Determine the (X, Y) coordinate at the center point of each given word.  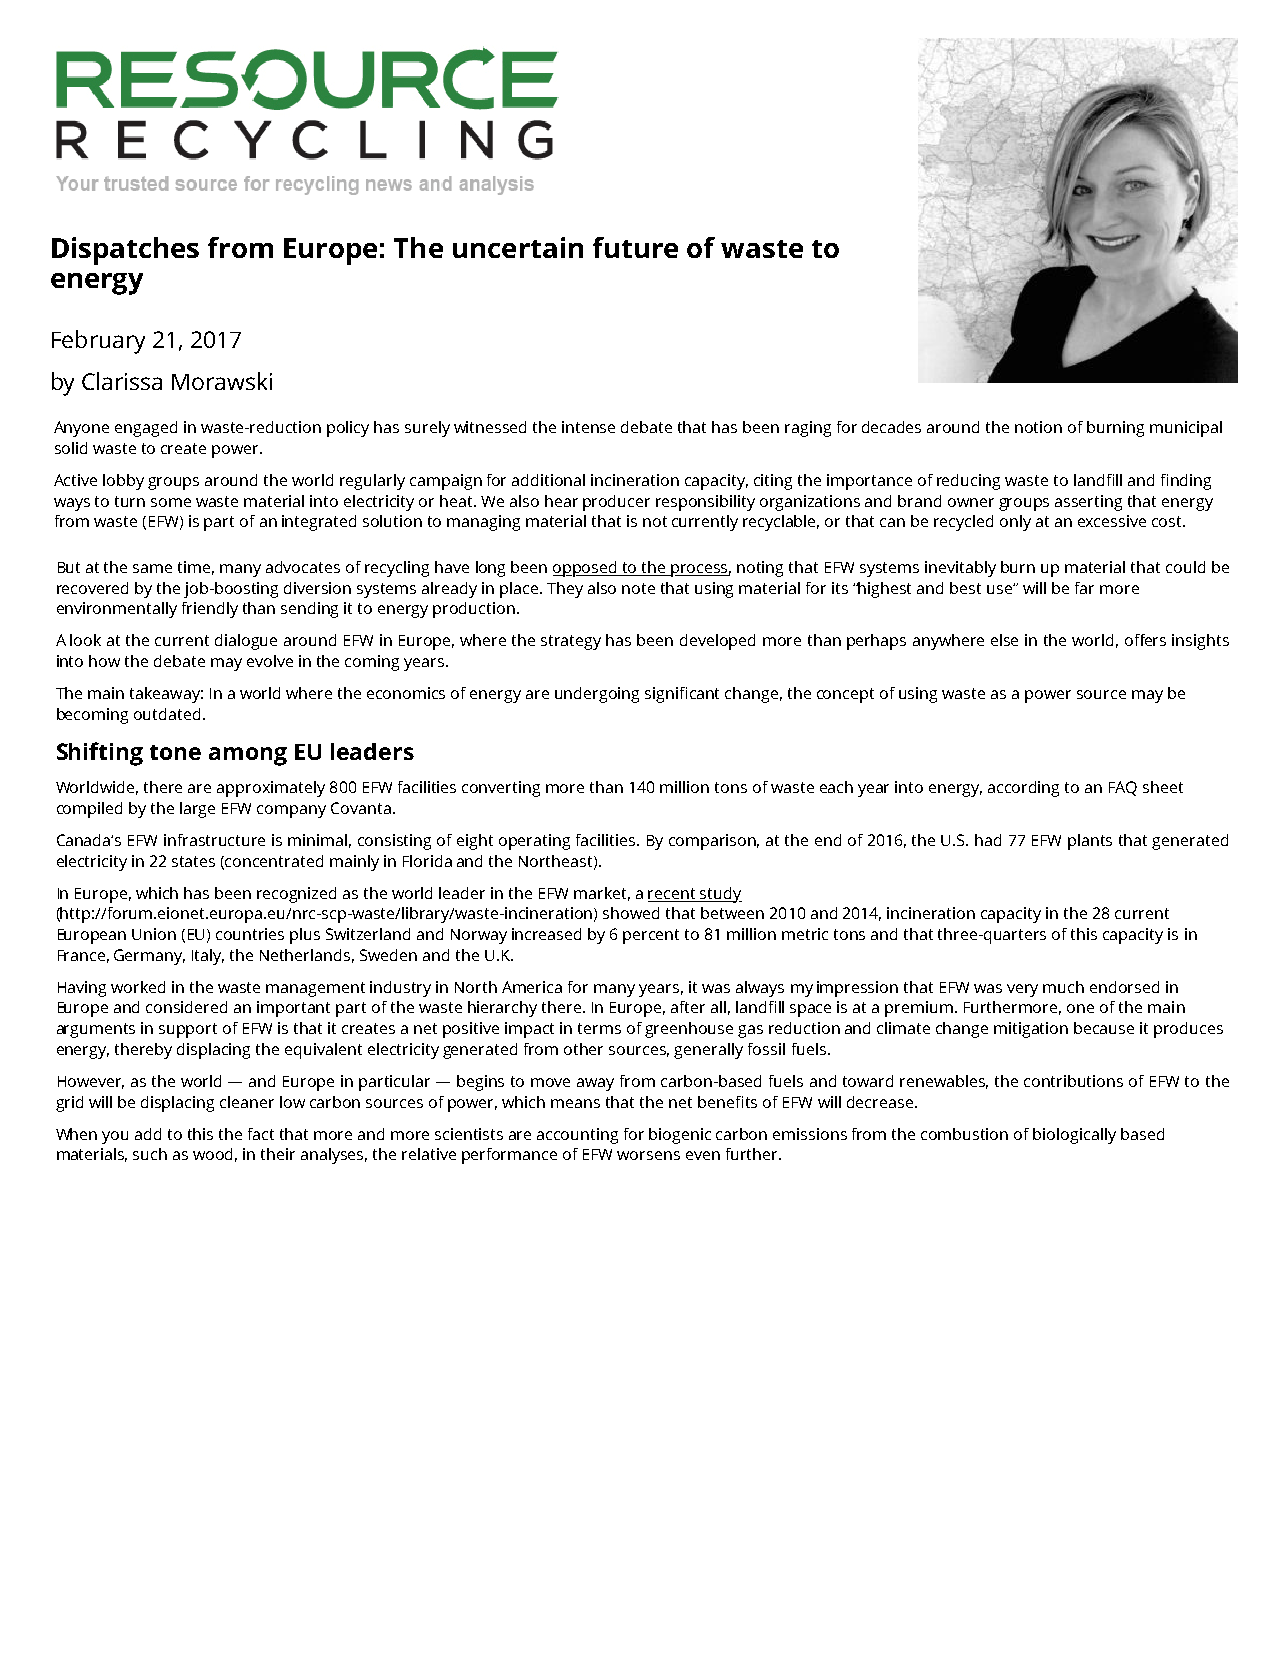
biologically (1074, 1136)
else (1004, 640)
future (635, 247)
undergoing (597, 695)
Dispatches (125, 251)
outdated (167, 714)
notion (1038, 427)
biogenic (680, 1136)
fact (261, 1134)
